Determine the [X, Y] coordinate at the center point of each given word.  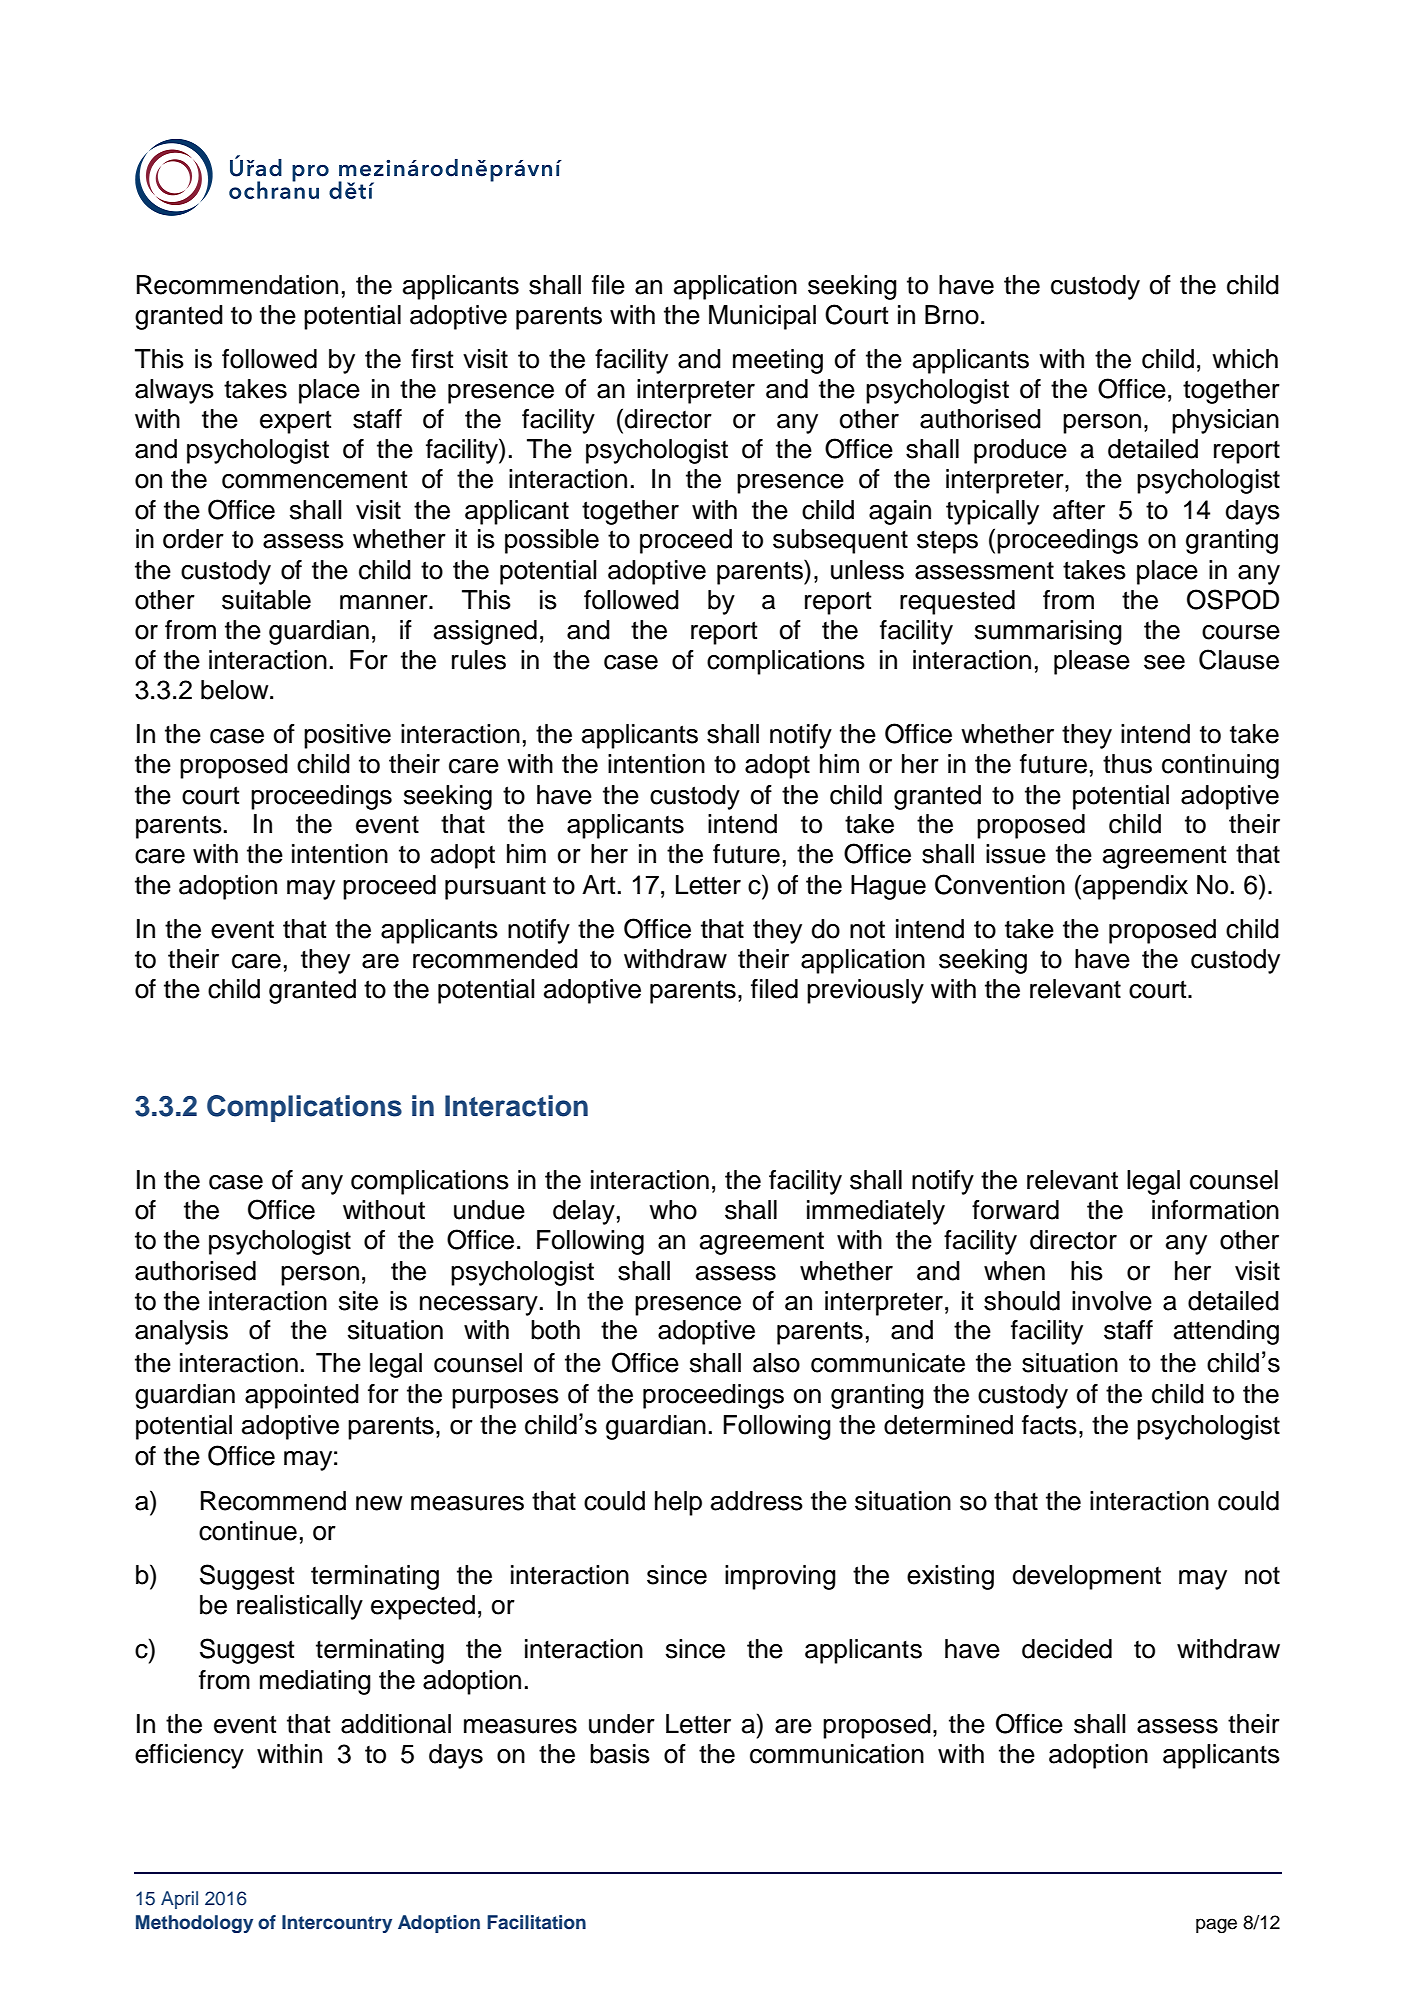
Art [599, 884]
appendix [1135, 887]
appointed [302, 1396]
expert [296, 422]
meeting [778, 361]
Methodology [194, 1924]
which [1245, 359]
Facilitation [536, 1922]
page [1216, 1926]
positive [347, 736]
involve [1112, 1301]
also [776, 1363]
